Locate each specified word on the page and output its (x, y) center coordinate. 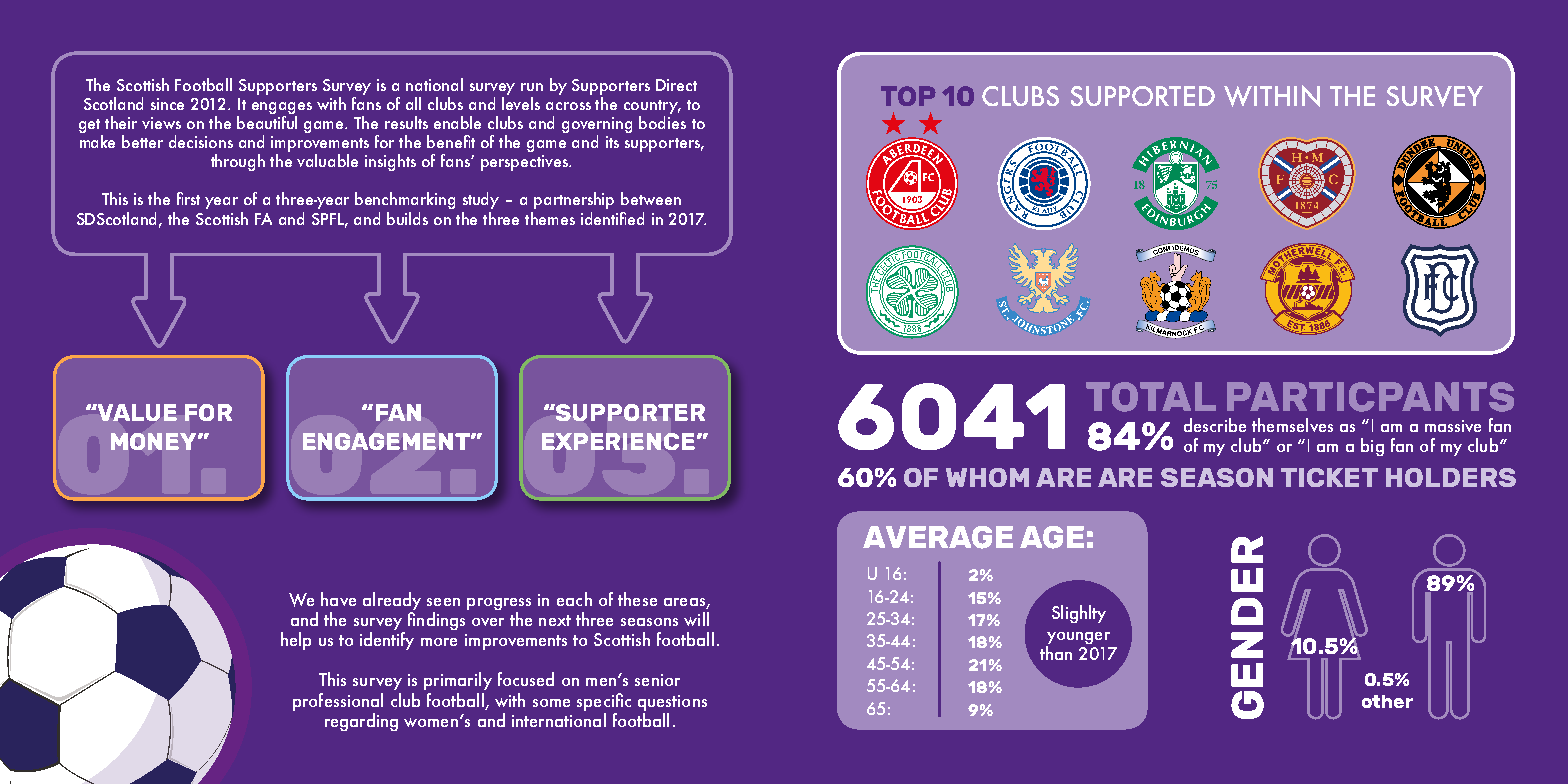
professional (338, 702)
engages (282, 108)
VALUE (136, 412)
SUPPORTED (1143, 96)
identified (612, 218)
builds (407, 218)
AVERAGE (938, 537)
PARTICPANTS (1370, 397)
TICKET (1329, 477)
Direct (676, 85)
